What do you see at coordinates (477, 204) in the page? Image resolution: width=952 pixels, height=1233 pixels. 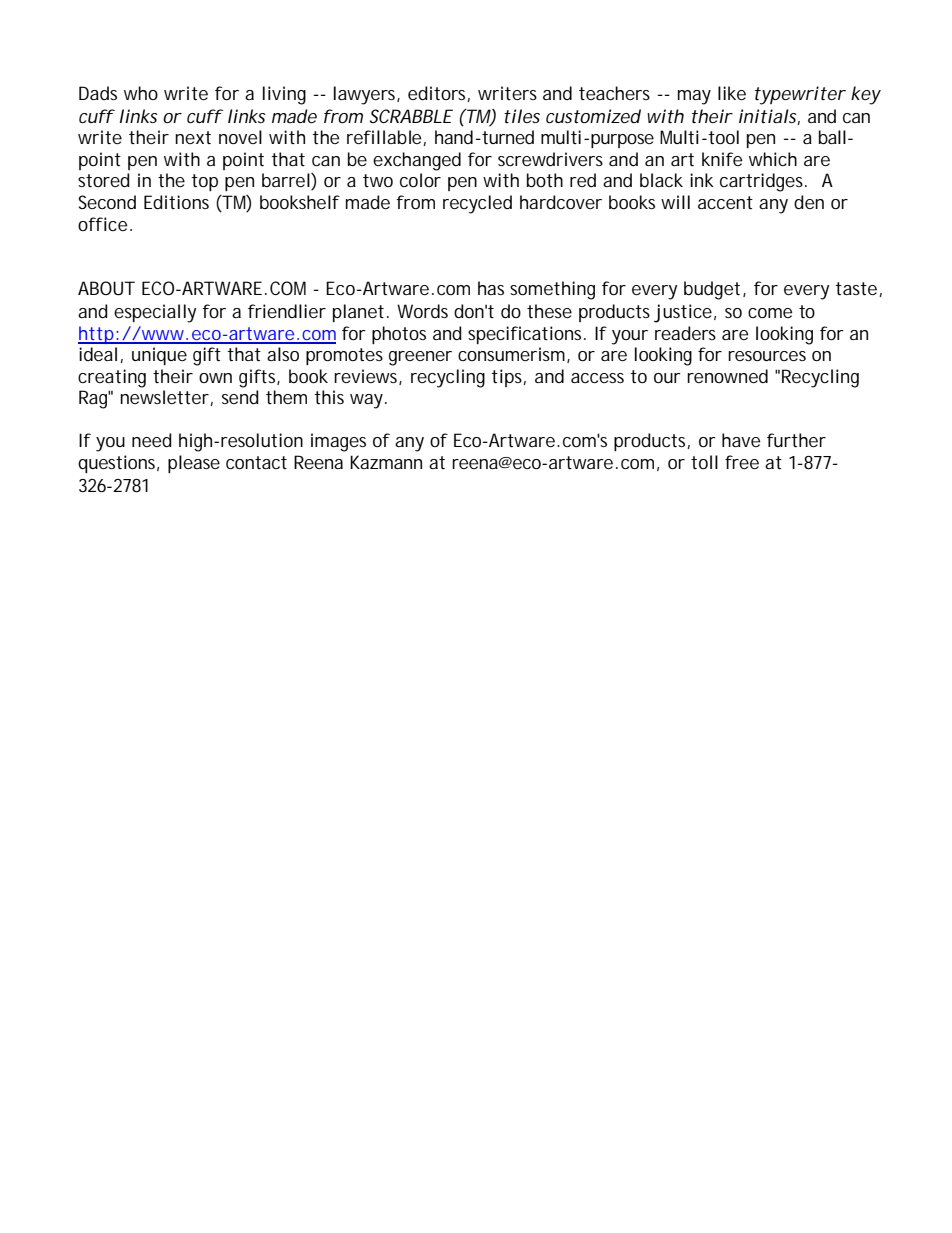 I see `recycled` at bounding box center [477, 204].
